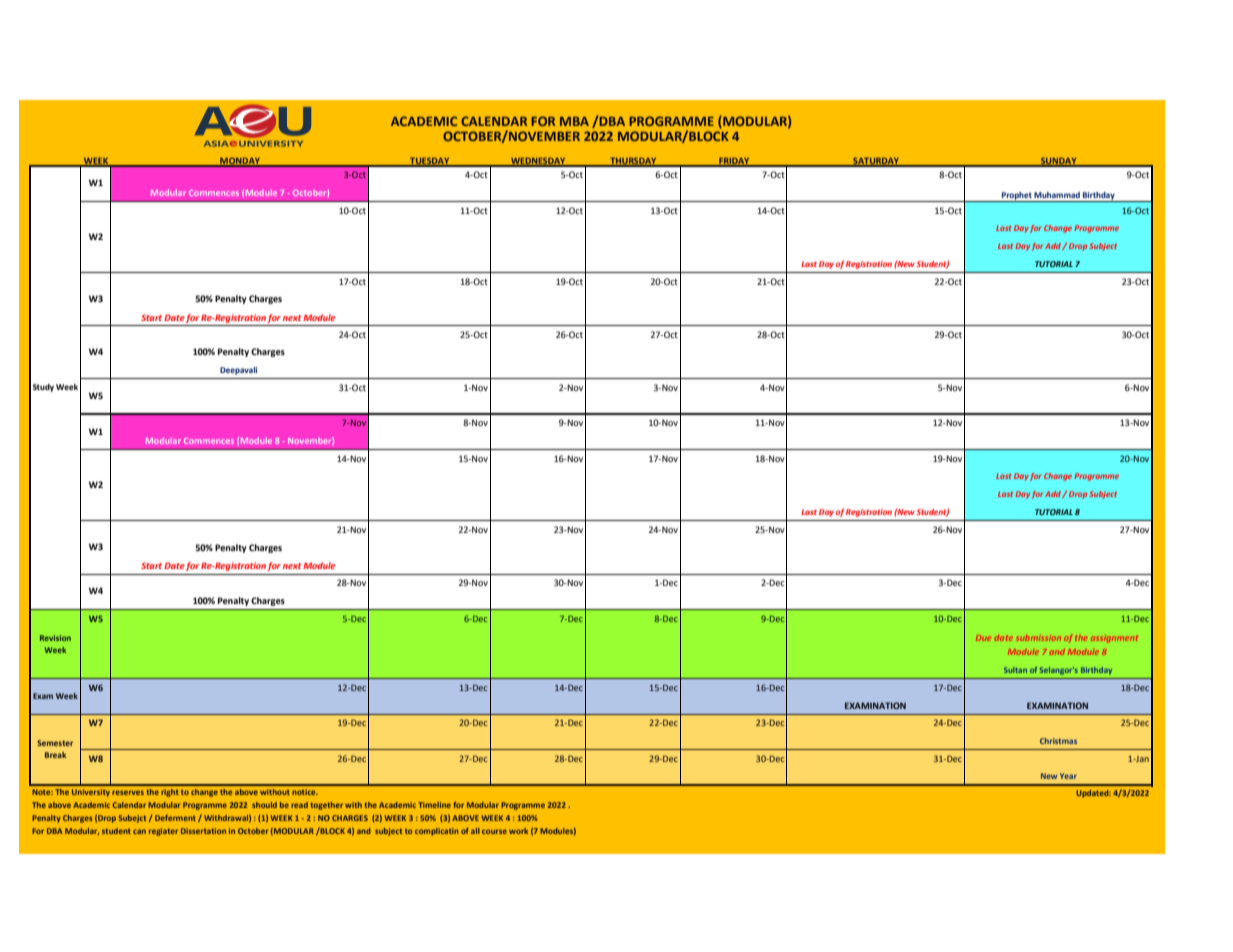 The height and width of the screenshot is (952, 1233). Describe the element at coordinates (983, 638) in the screenshot. I see `Due` at that location.
